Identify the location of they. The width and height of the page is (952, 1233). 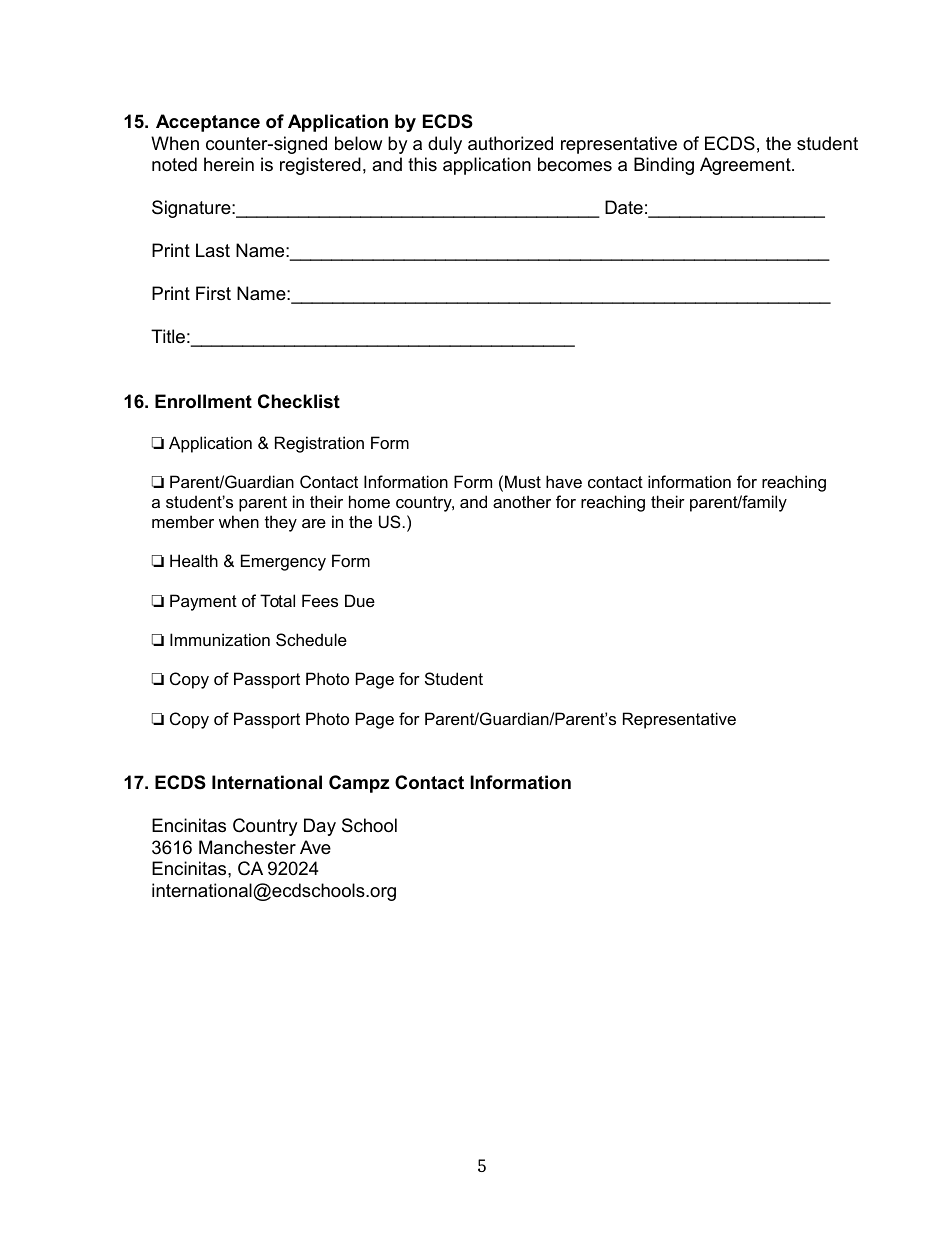
(281, 523).
